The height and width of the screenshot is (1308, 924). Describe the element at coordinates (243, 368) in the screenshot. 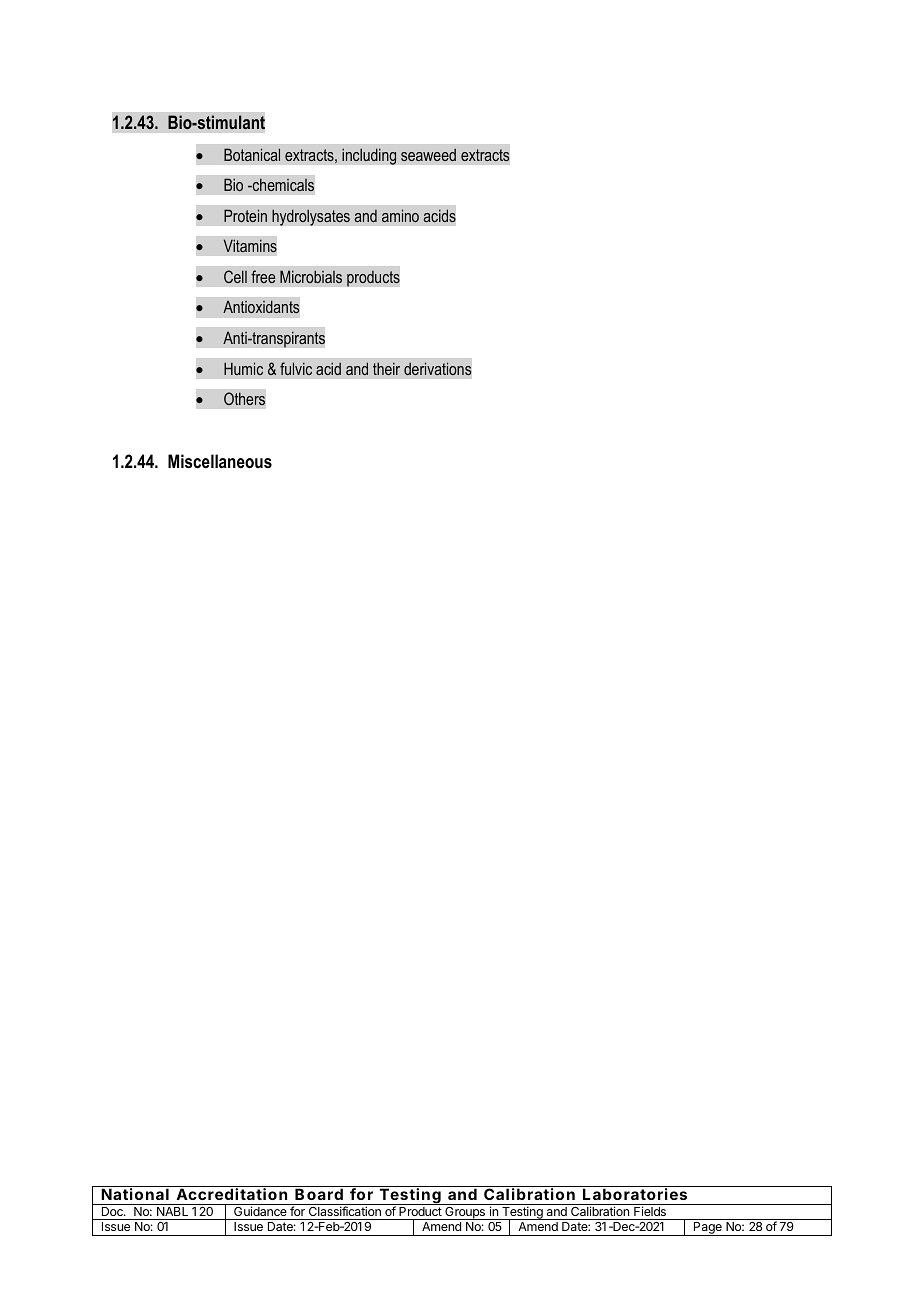

I see `Humic` at that location.
